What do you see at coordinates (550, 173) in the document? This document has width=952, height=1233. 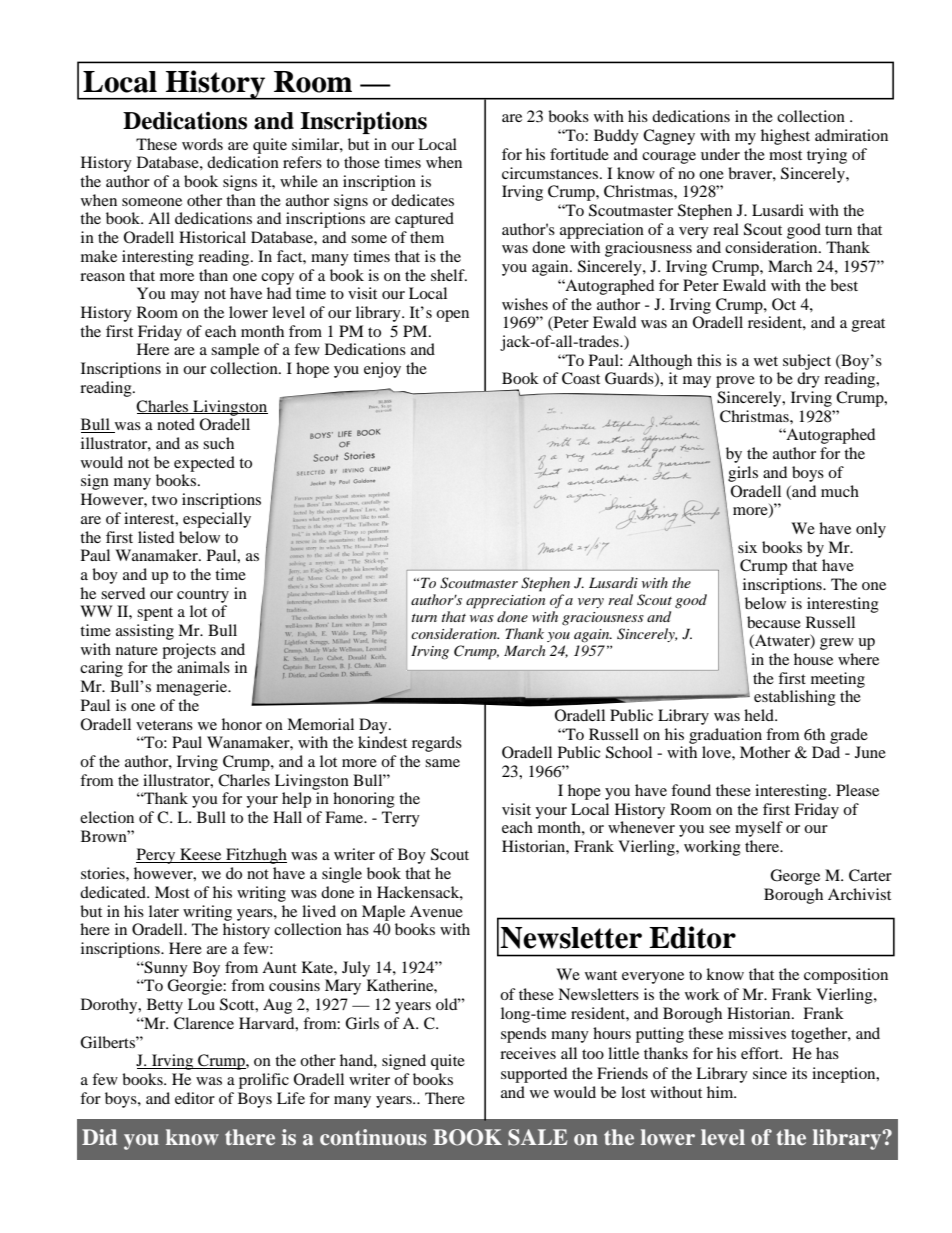 I see `circumstances` at bounding box center [550, 173].
